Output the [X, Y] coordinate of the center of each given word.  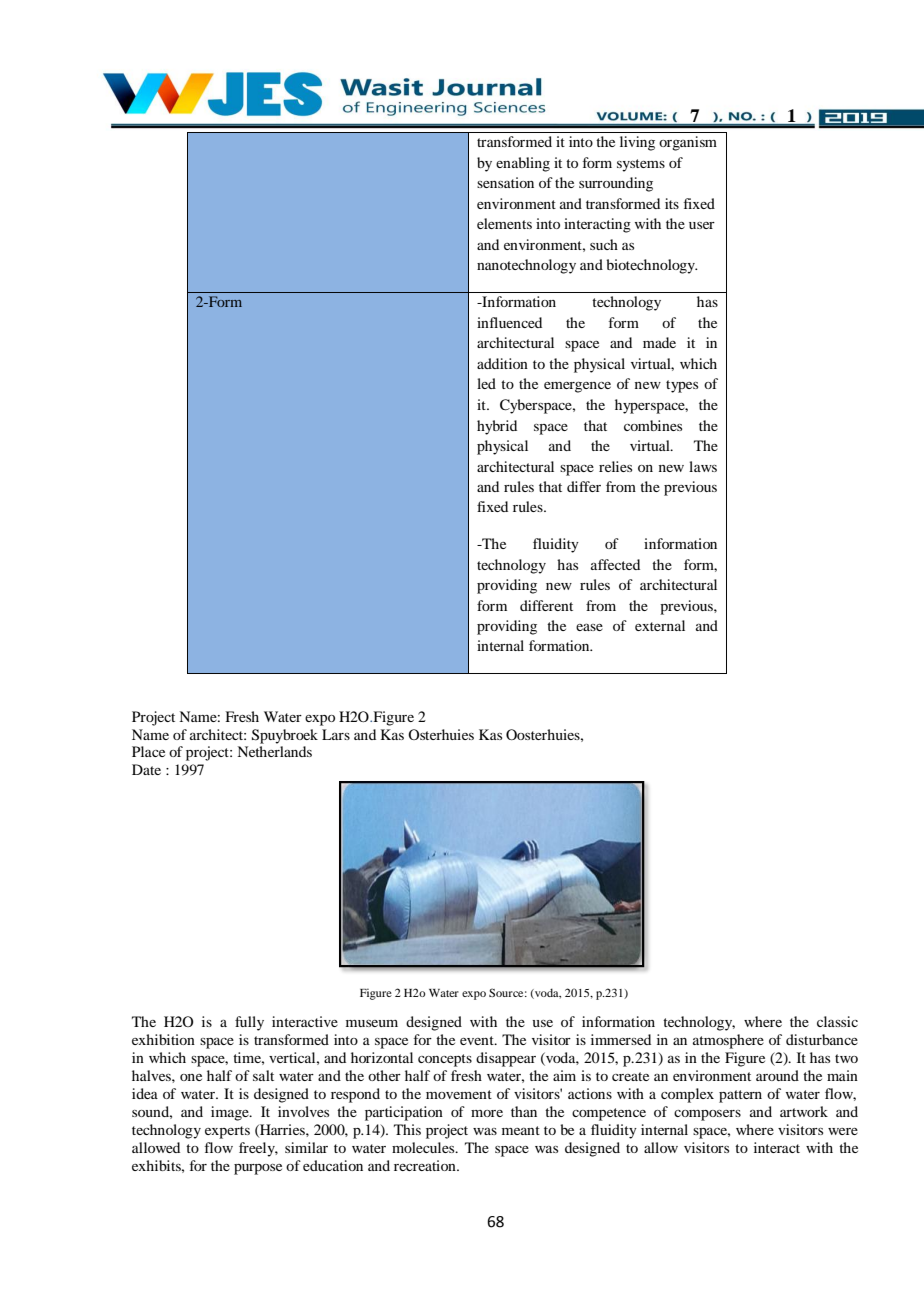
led [486, 383]
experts [227, 1132]
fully [249, 1023]
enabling [523, 164]
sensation [505, 182]
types [682, 386]
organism [688, 143]
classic [837, 1021]
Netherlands [274, 751]
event [478, 1040]
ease [589, 627]
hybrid [497, 427]
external [660, 625]
